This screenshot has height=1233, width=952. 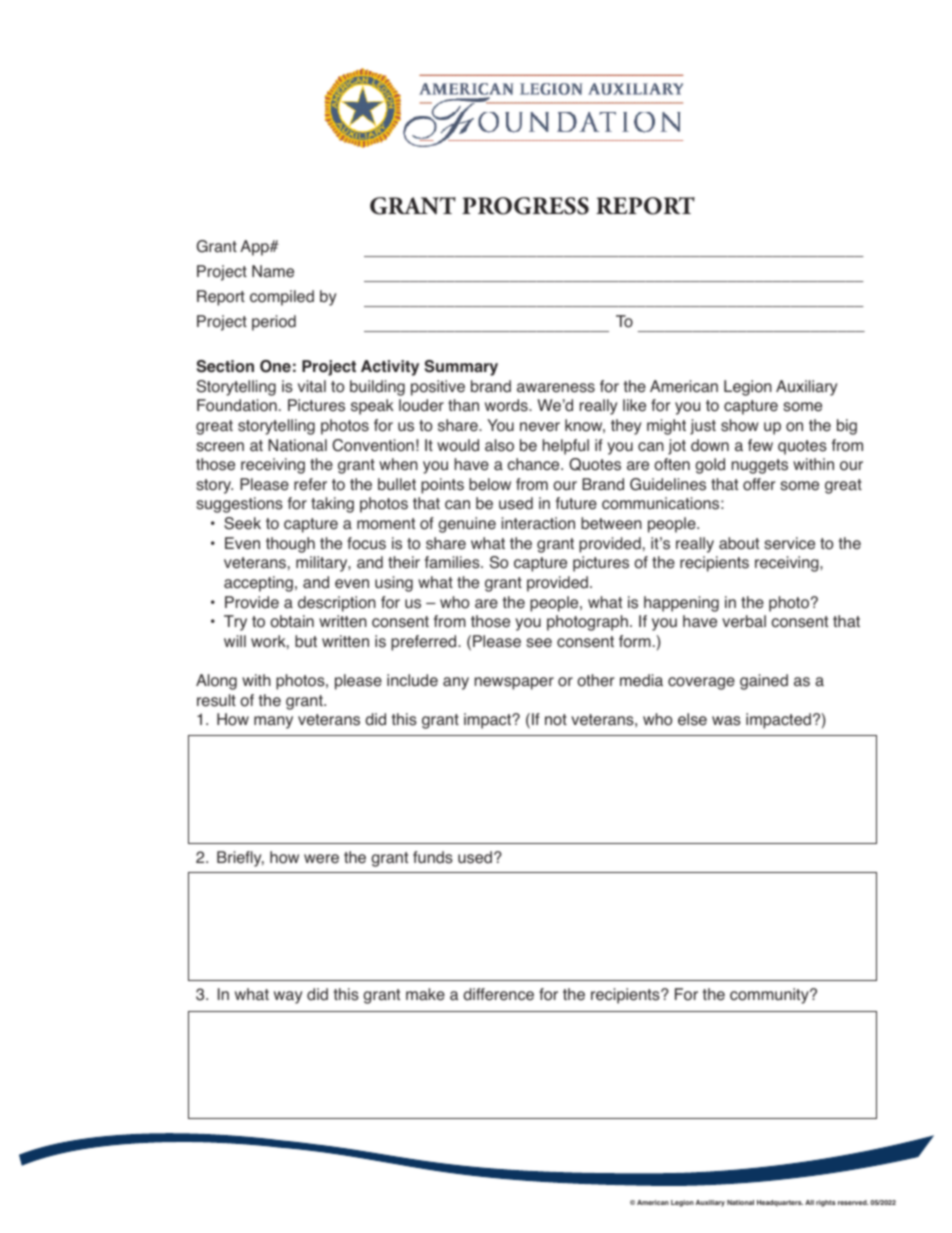 I want to click on verbal, so click(x=744, y=621).
